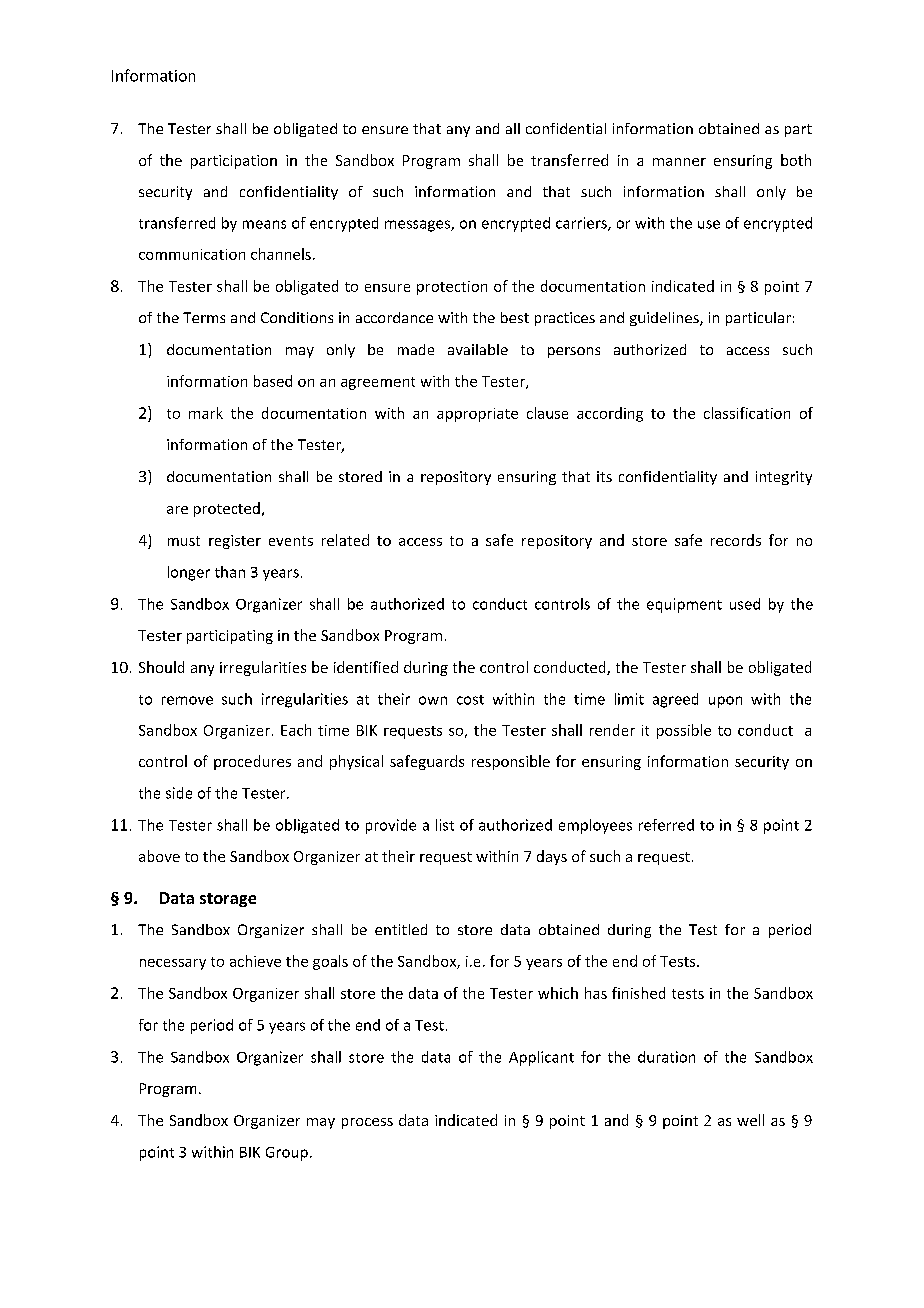 The image size is (924, 1308). What do you see at coordinates (470, 700) in the page?
I see `cost` at bounding box center [470, 700].
